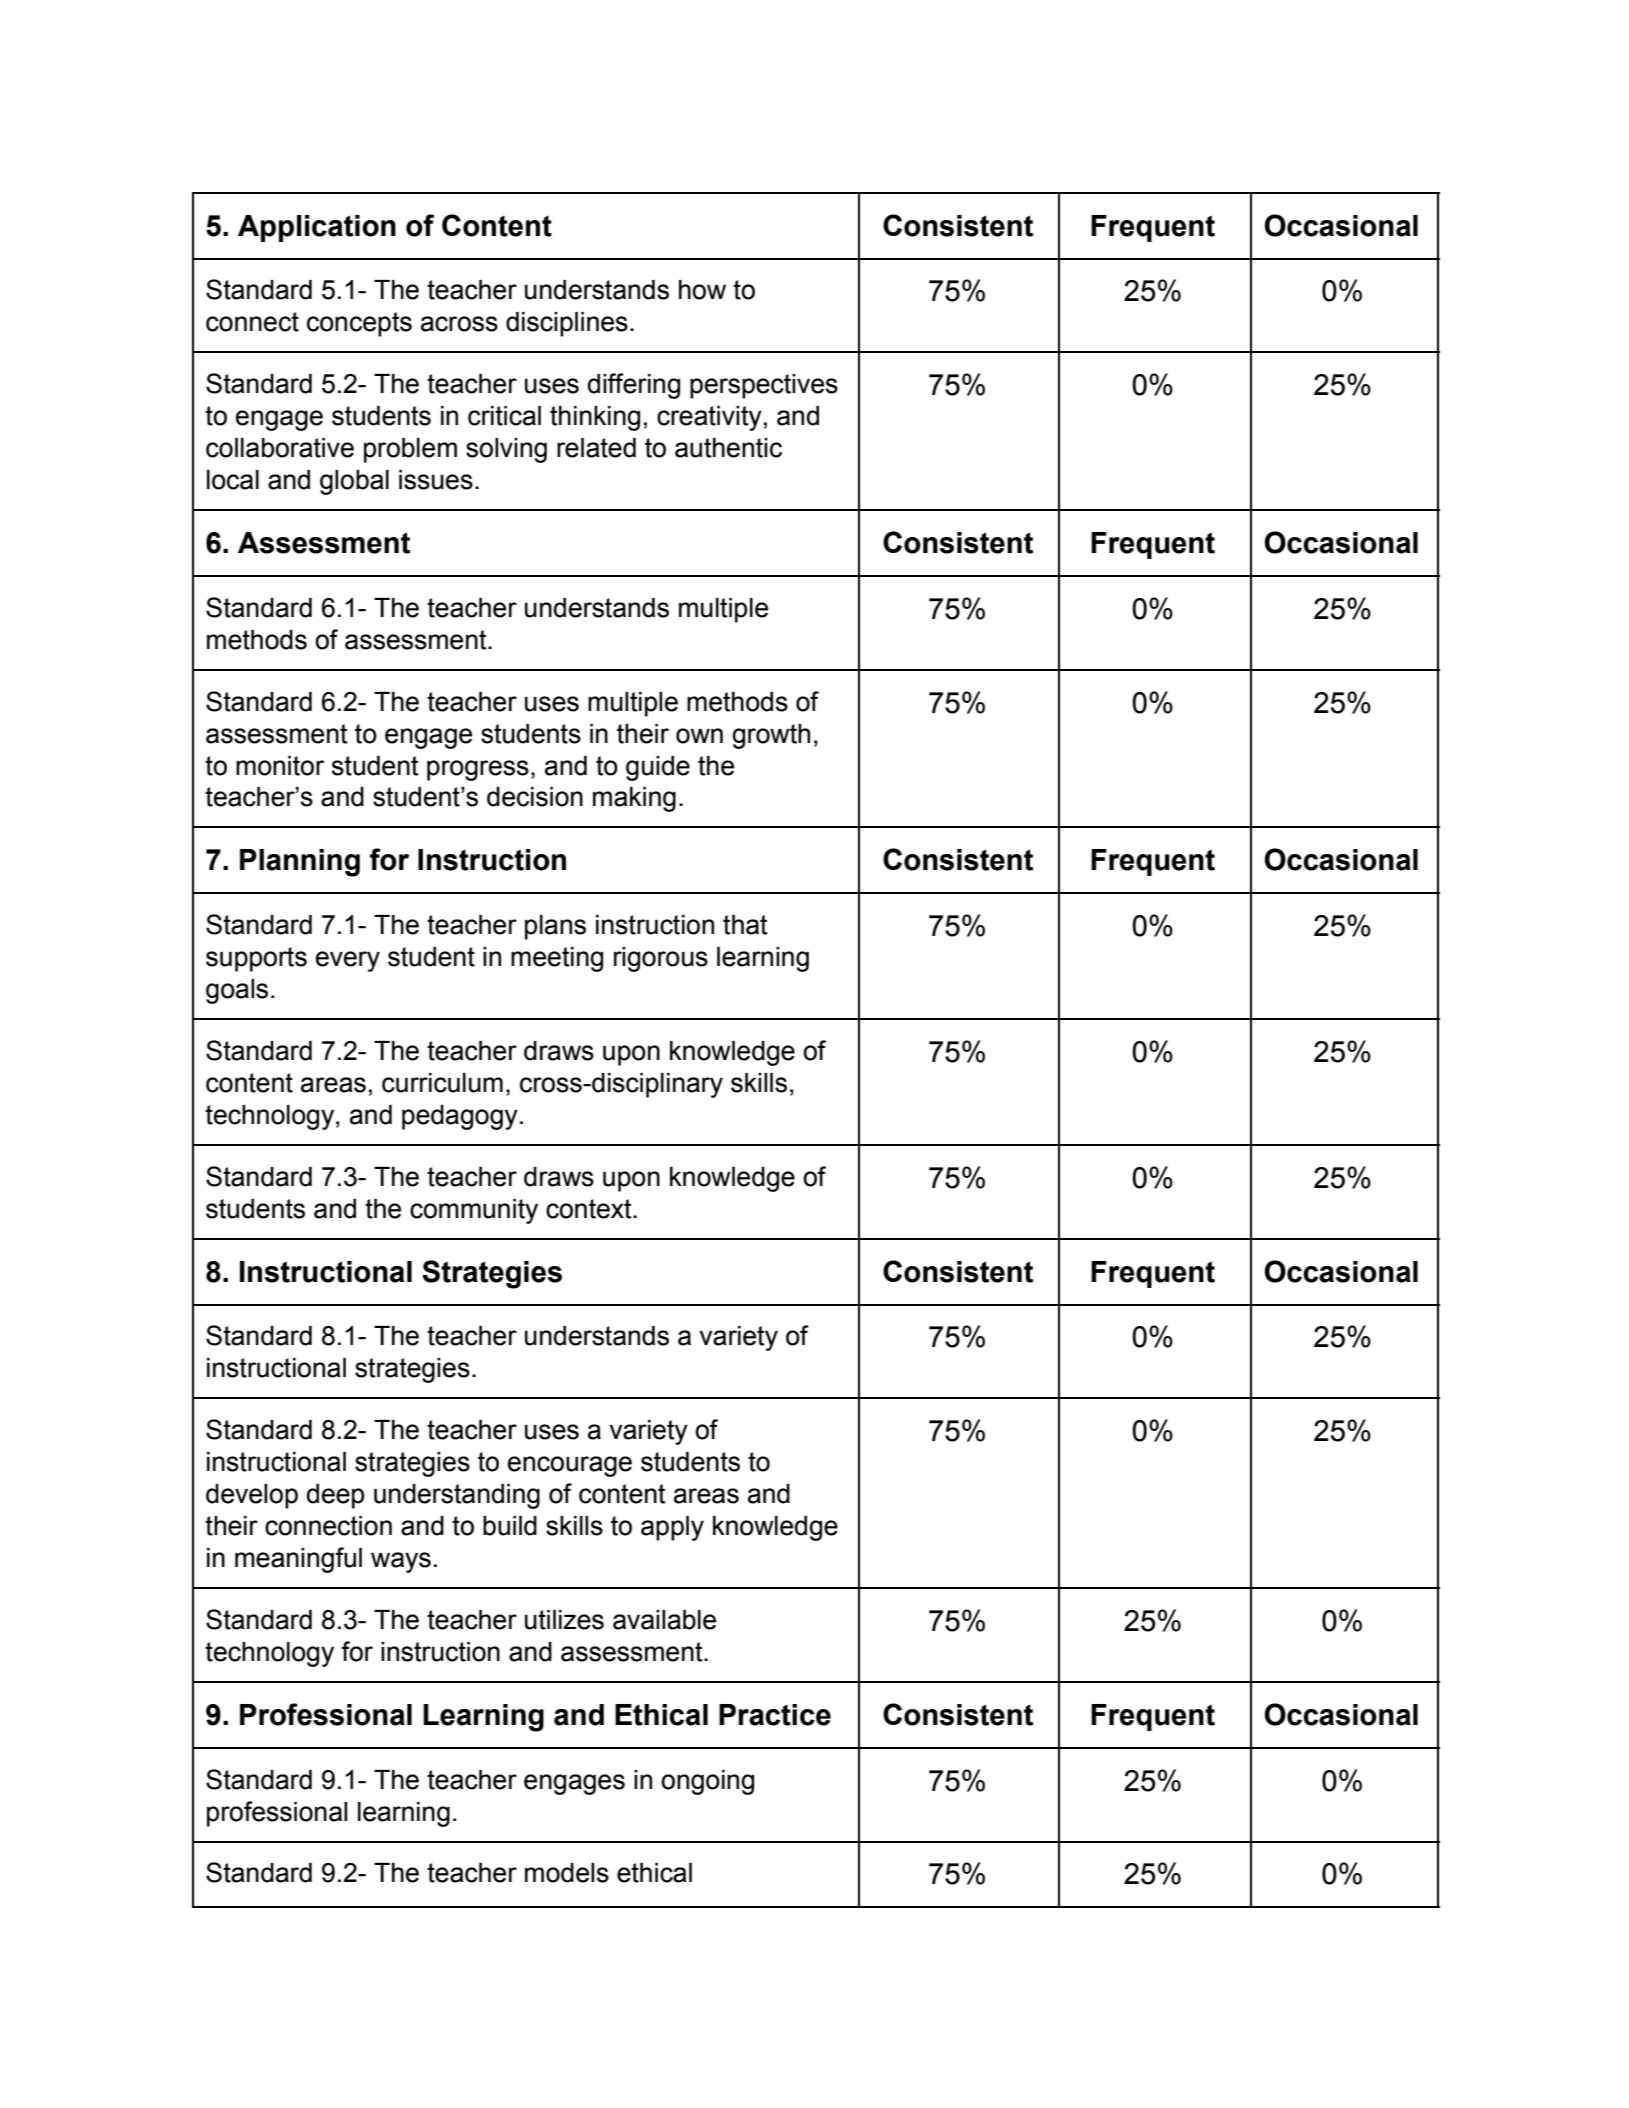 This page has width=1629, height=2108. Describe the element at coordinates (317, 228) in the page. I see `Application` at that location.
